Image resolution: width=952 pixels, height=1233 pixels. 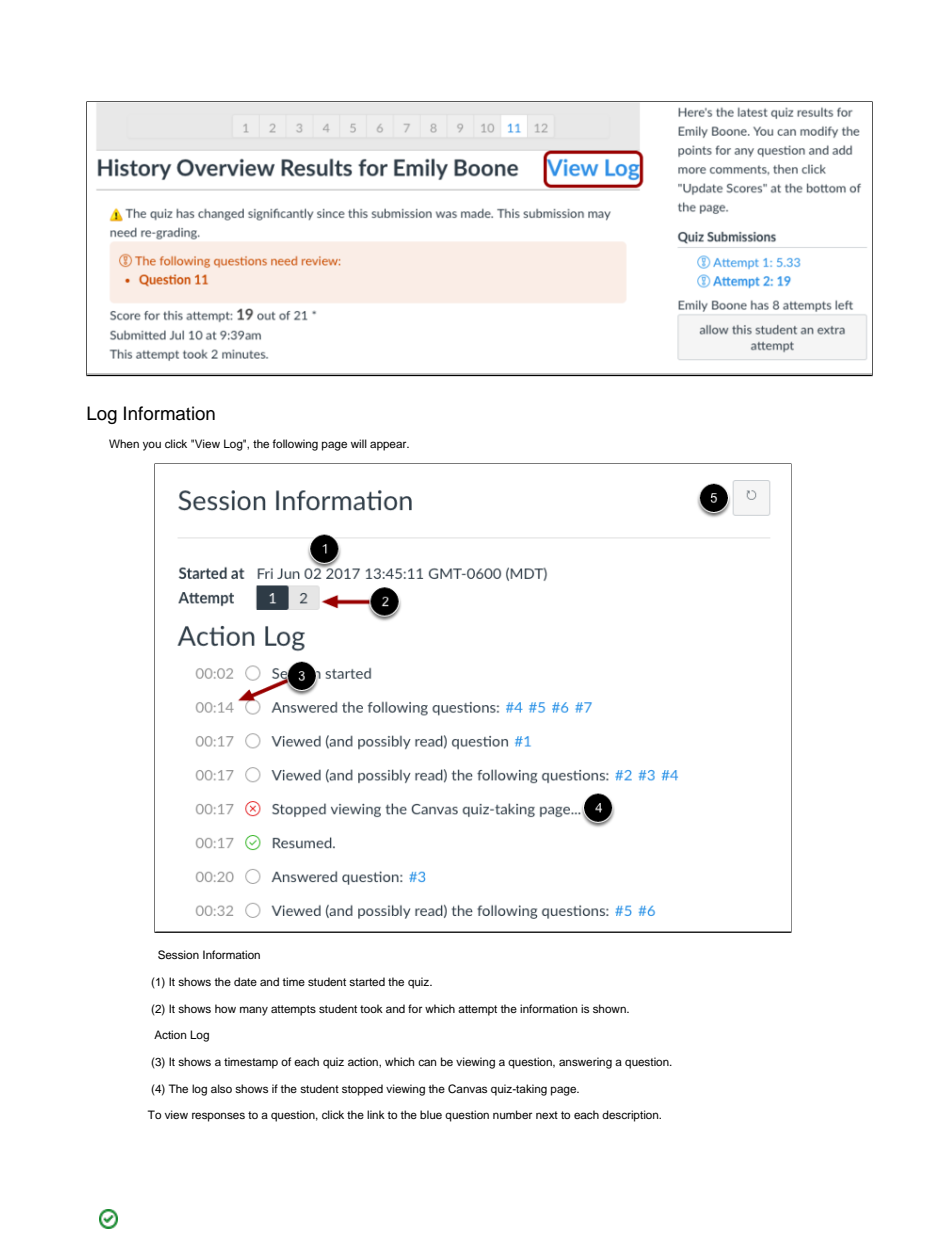 I want to click on will, so click(x=359, y=443).
